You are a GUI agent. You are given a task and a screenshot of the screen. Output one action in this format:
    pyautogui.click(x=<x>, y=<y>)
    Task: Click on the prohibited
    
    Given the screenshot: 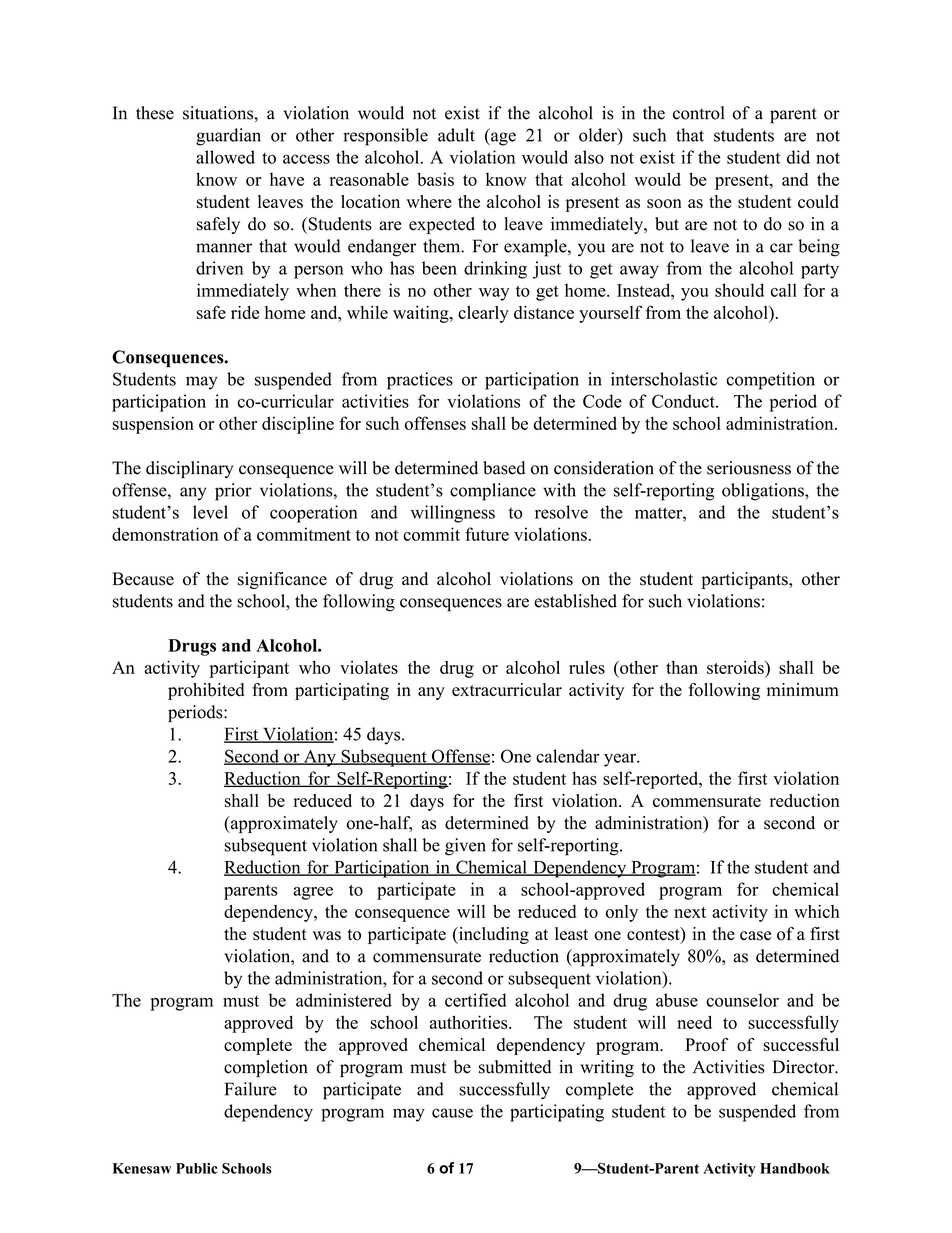 What is the action you would take?
    pyautogui.click(x=206, y=691)
